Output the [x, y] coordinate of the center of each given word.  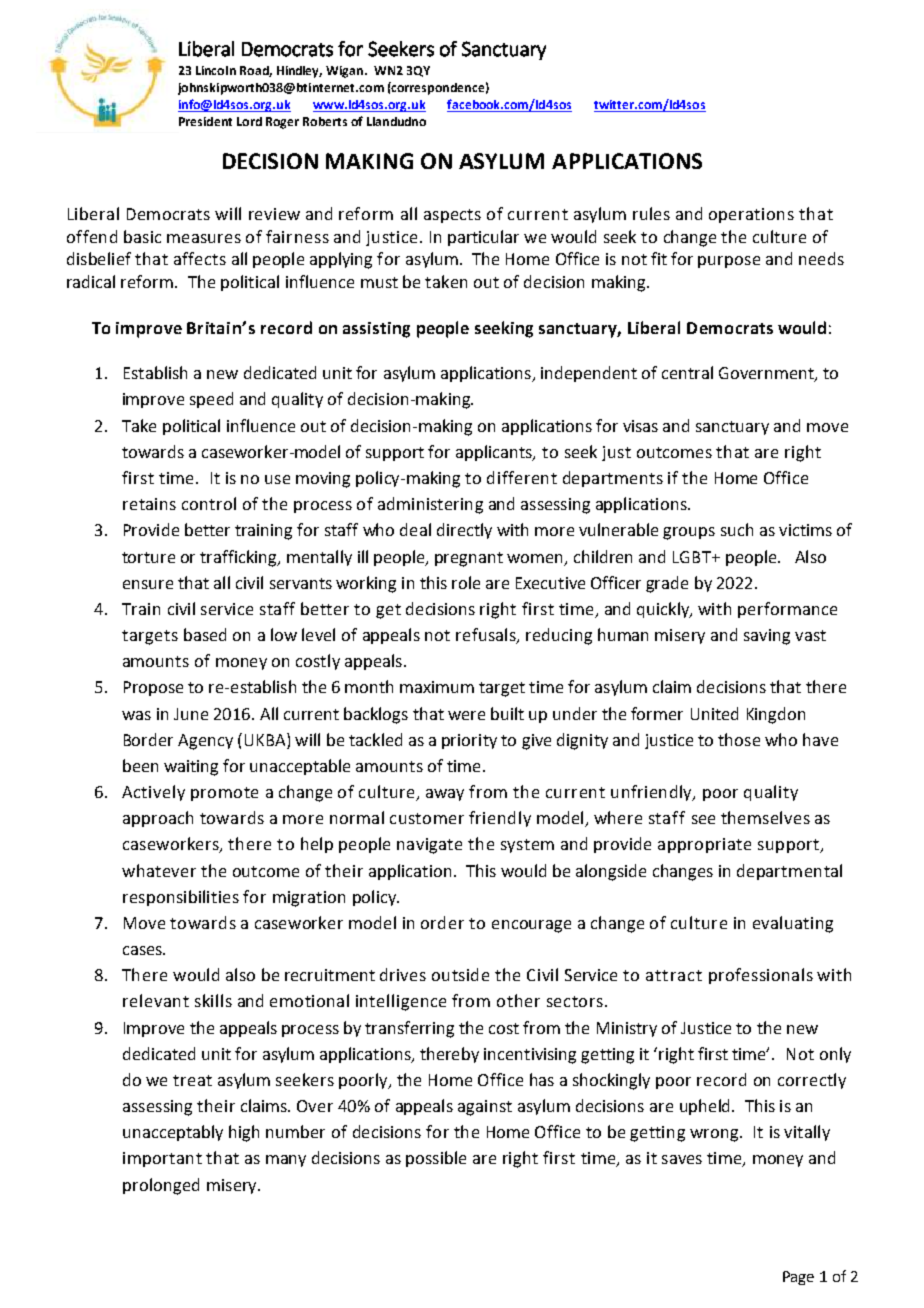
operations [751, 215]
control [209, 503]
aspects [452, 216]
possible [436, 1159]
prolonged [161, 1186]
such [737, 529]
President [205, 121]
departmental [789, 872]
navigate [429, 846]
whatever [159, 870]
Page [798, 1278]
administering [430, 505]
